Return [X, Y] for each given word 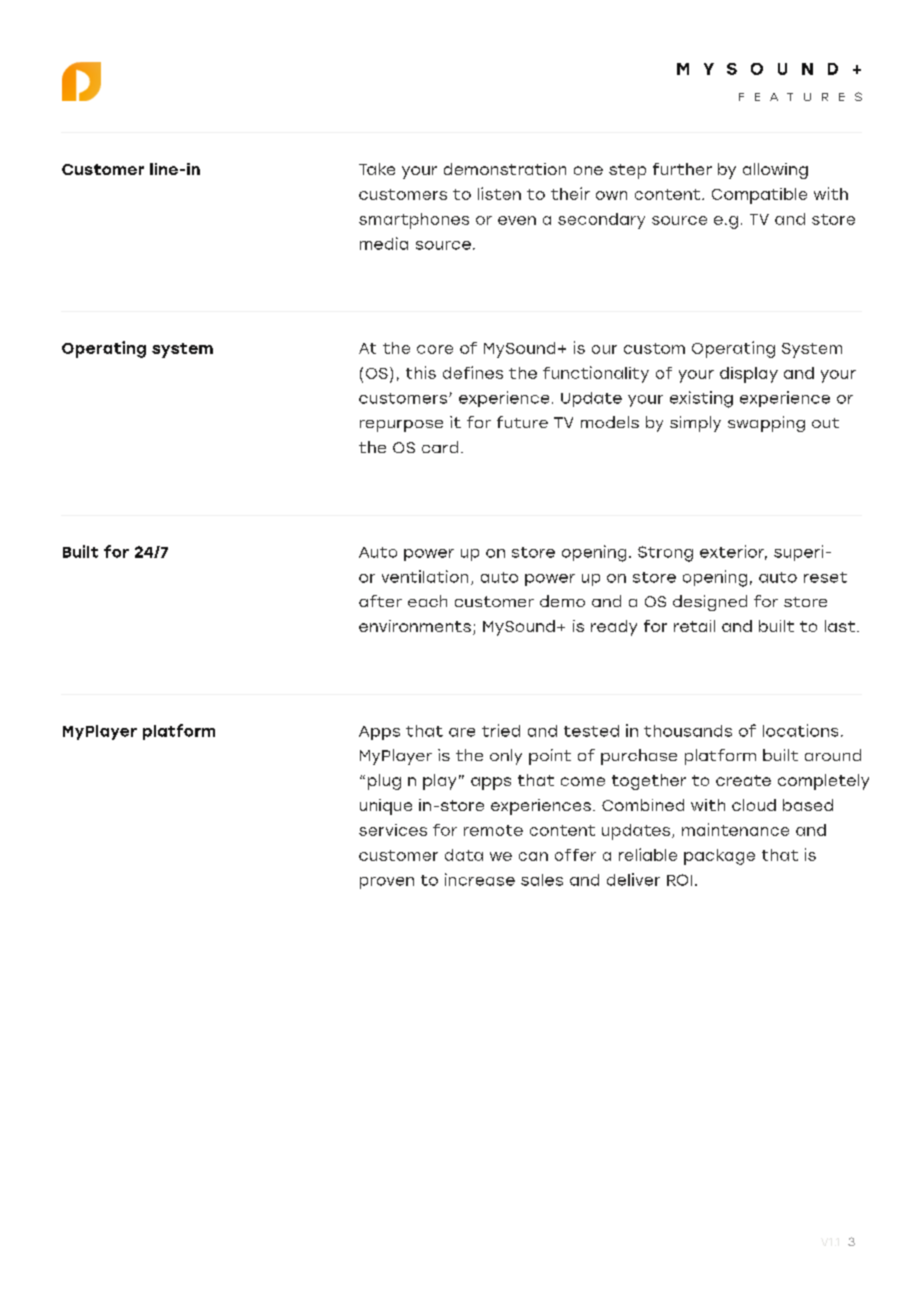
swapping [766, 424]
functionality [596, 374]
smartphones [414, 221]
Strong [665, 554]
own [611, 195]
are [462, 732]
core [435, 349]
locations [800, 730]
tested [591, 731]
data [464, 855]
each [427, 601]
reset [825, 577]
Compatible [759, 196]
